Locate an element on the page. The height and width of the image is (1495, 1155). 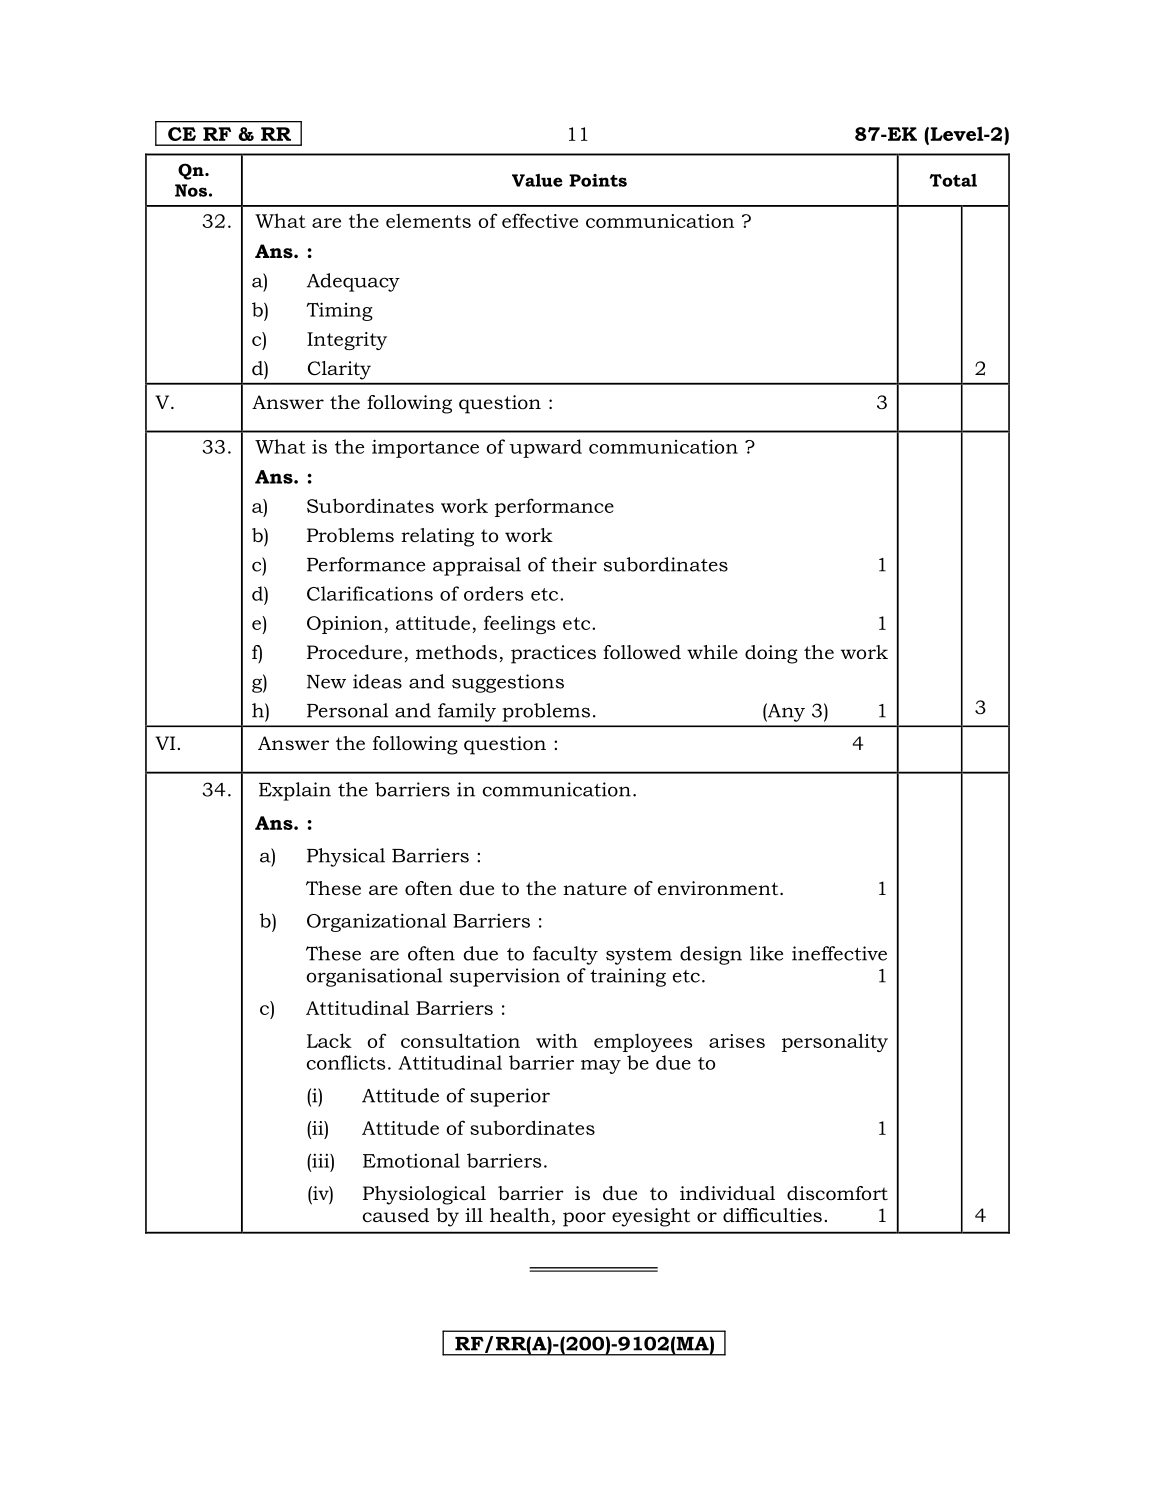
Nos is located at coordinates (191, 190).
